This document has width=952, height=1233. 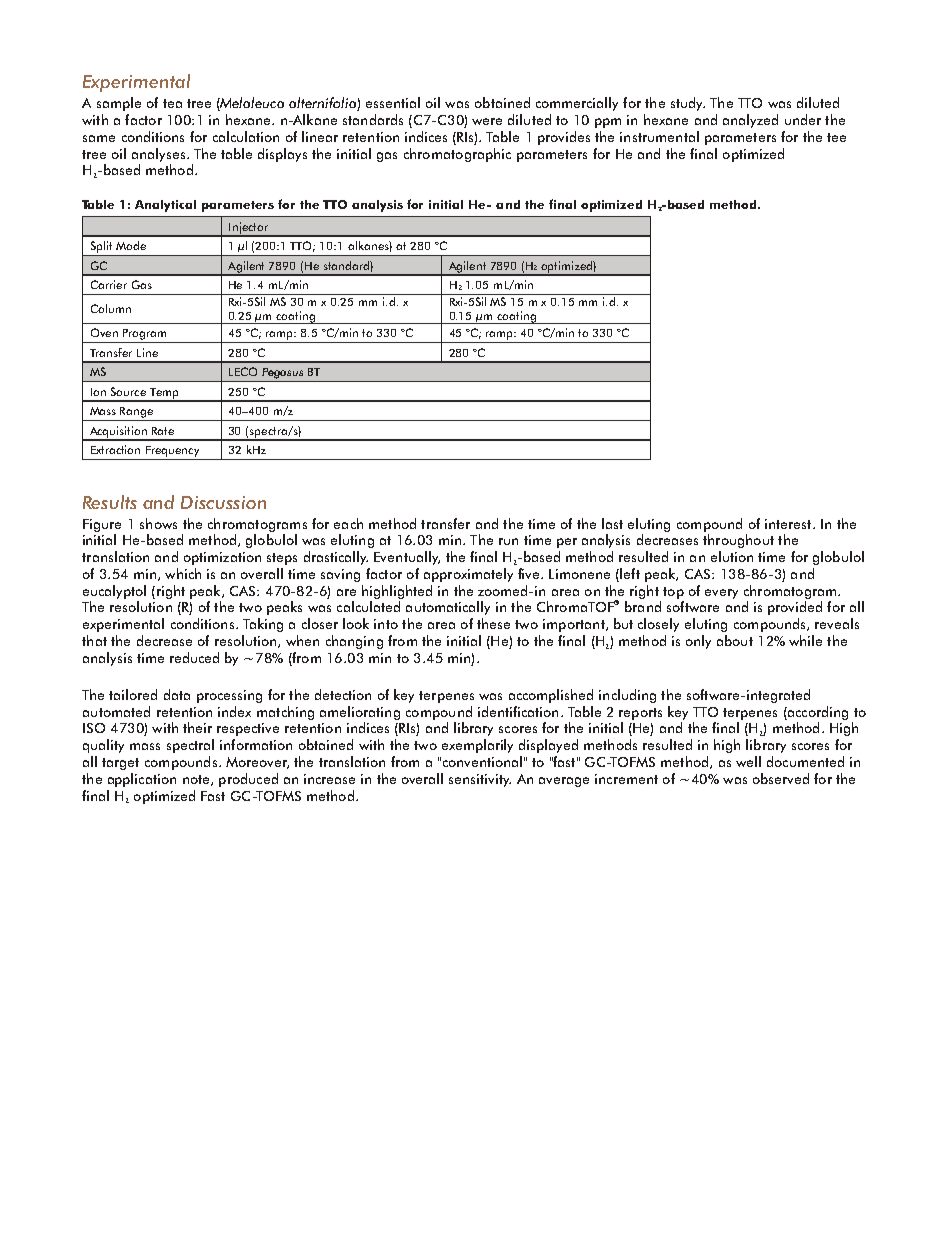 I want to click on note, so click(x=197, y=780).
